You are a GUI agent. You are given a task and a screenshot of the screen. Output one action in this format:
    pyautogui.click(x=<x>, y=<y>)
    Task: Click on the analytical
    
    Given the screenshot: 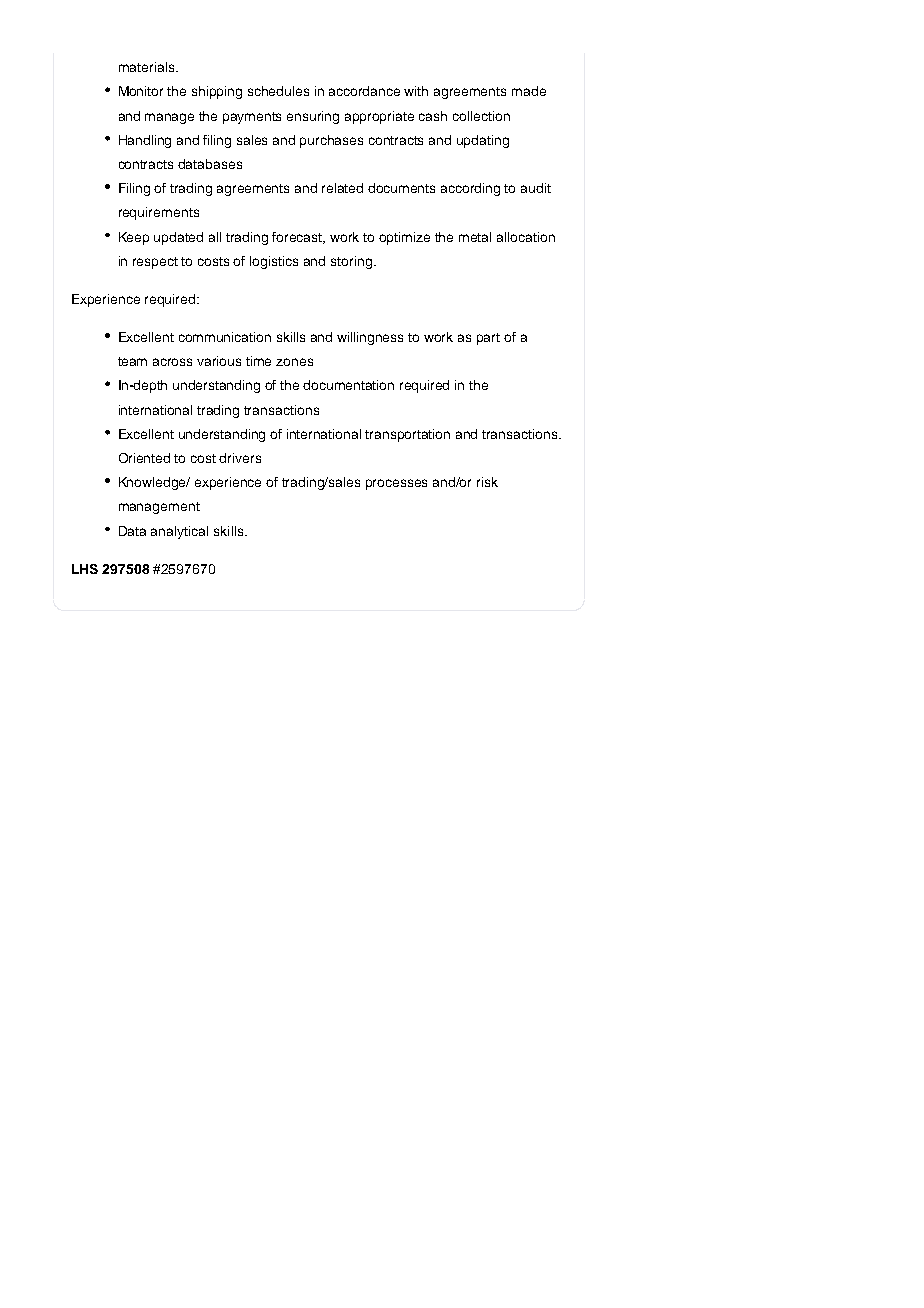 What is the action you would take?
    pyautogui.click(x=179, y=532)
